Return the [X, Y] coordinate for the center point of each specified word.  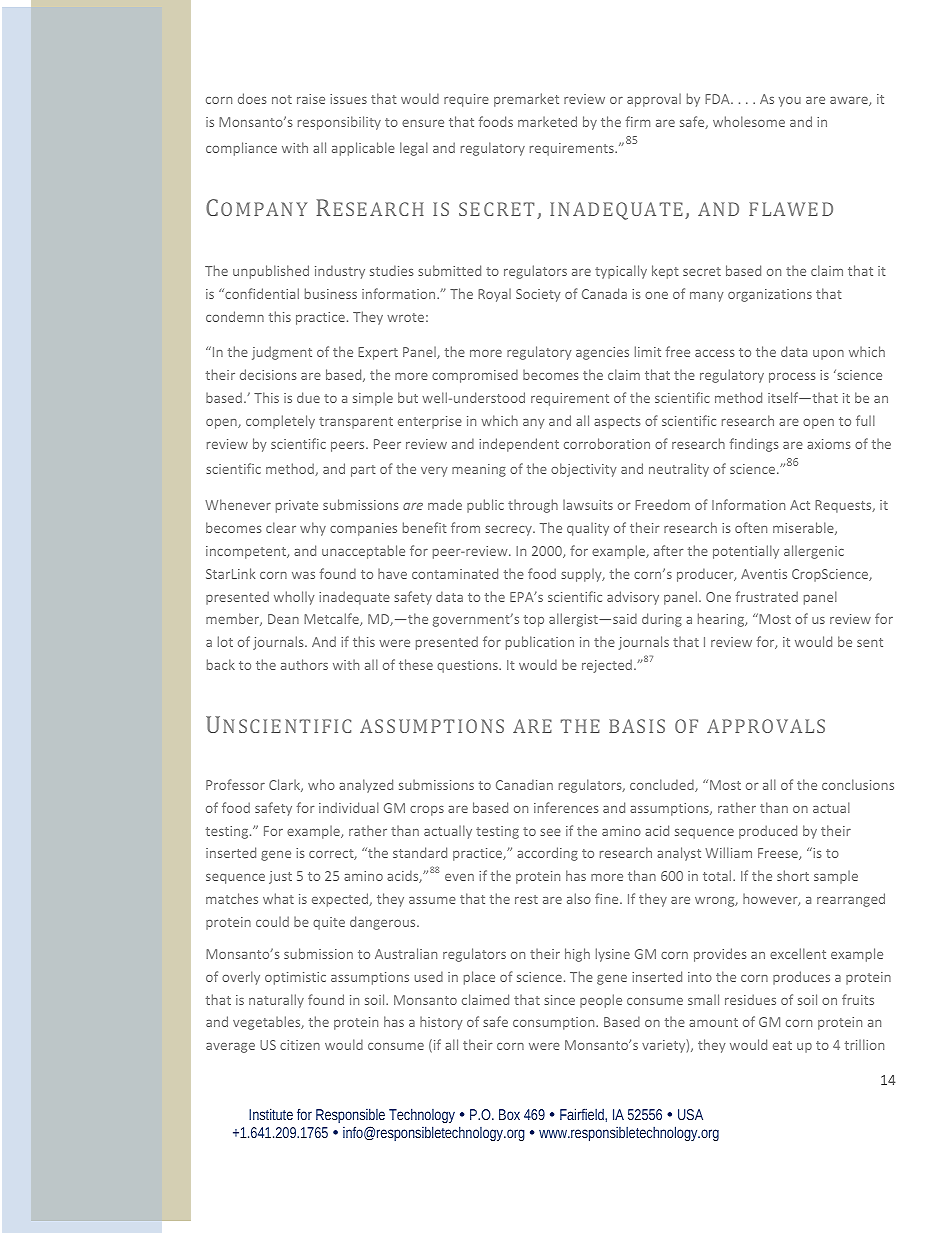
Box [509, 1114]
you [790, 102]
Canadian [524, 784]
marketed [547, 121]
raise [311, 99]
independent [519, 445]
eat [782, 1045]
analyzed [366, 786]
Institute [271, 1114]
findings [754, 445]
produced [768, 832]
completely [280, 422]
